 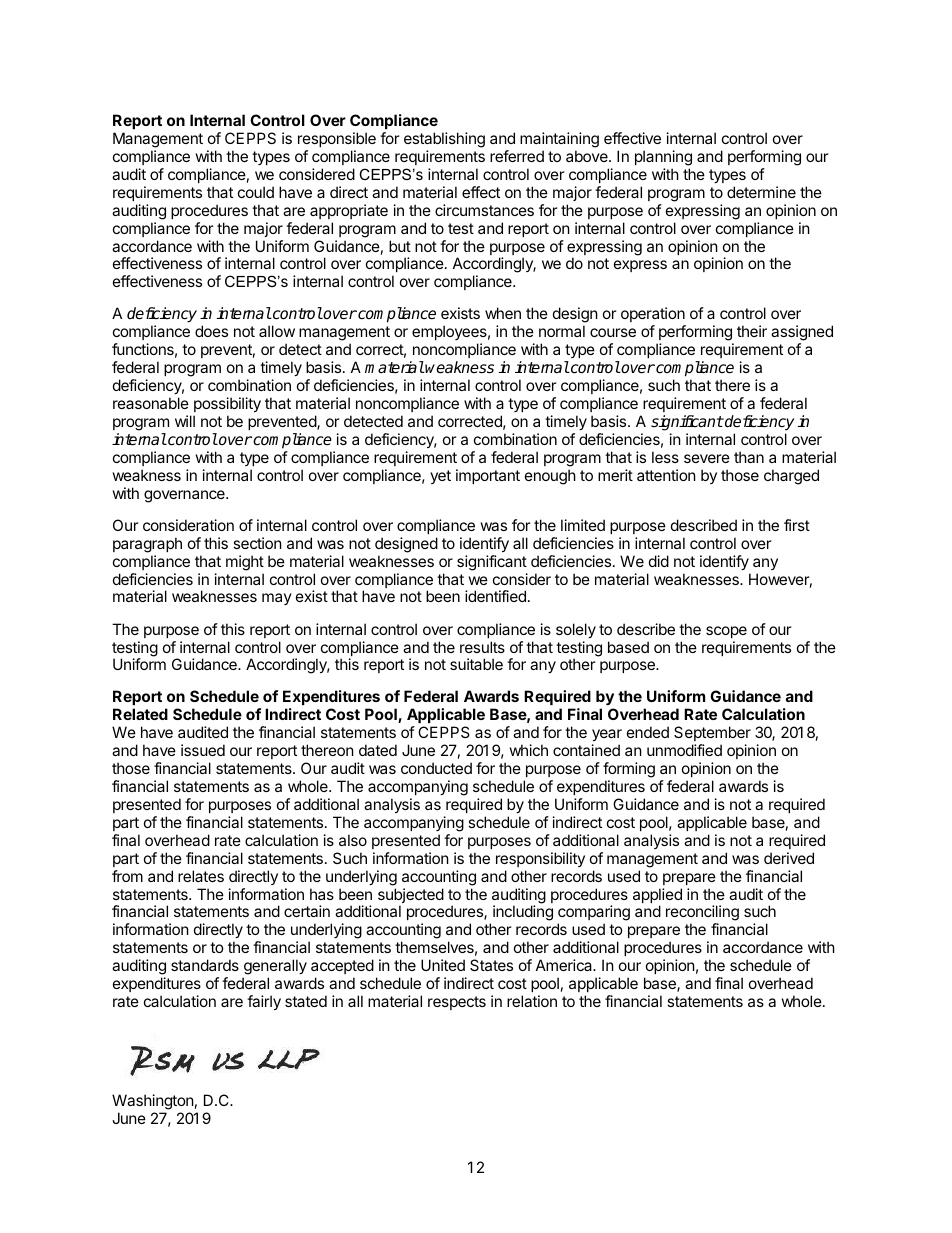 What do you see at coordinates (707, 458) in the document?
I see `severe` at bounding box center [707, 458].
